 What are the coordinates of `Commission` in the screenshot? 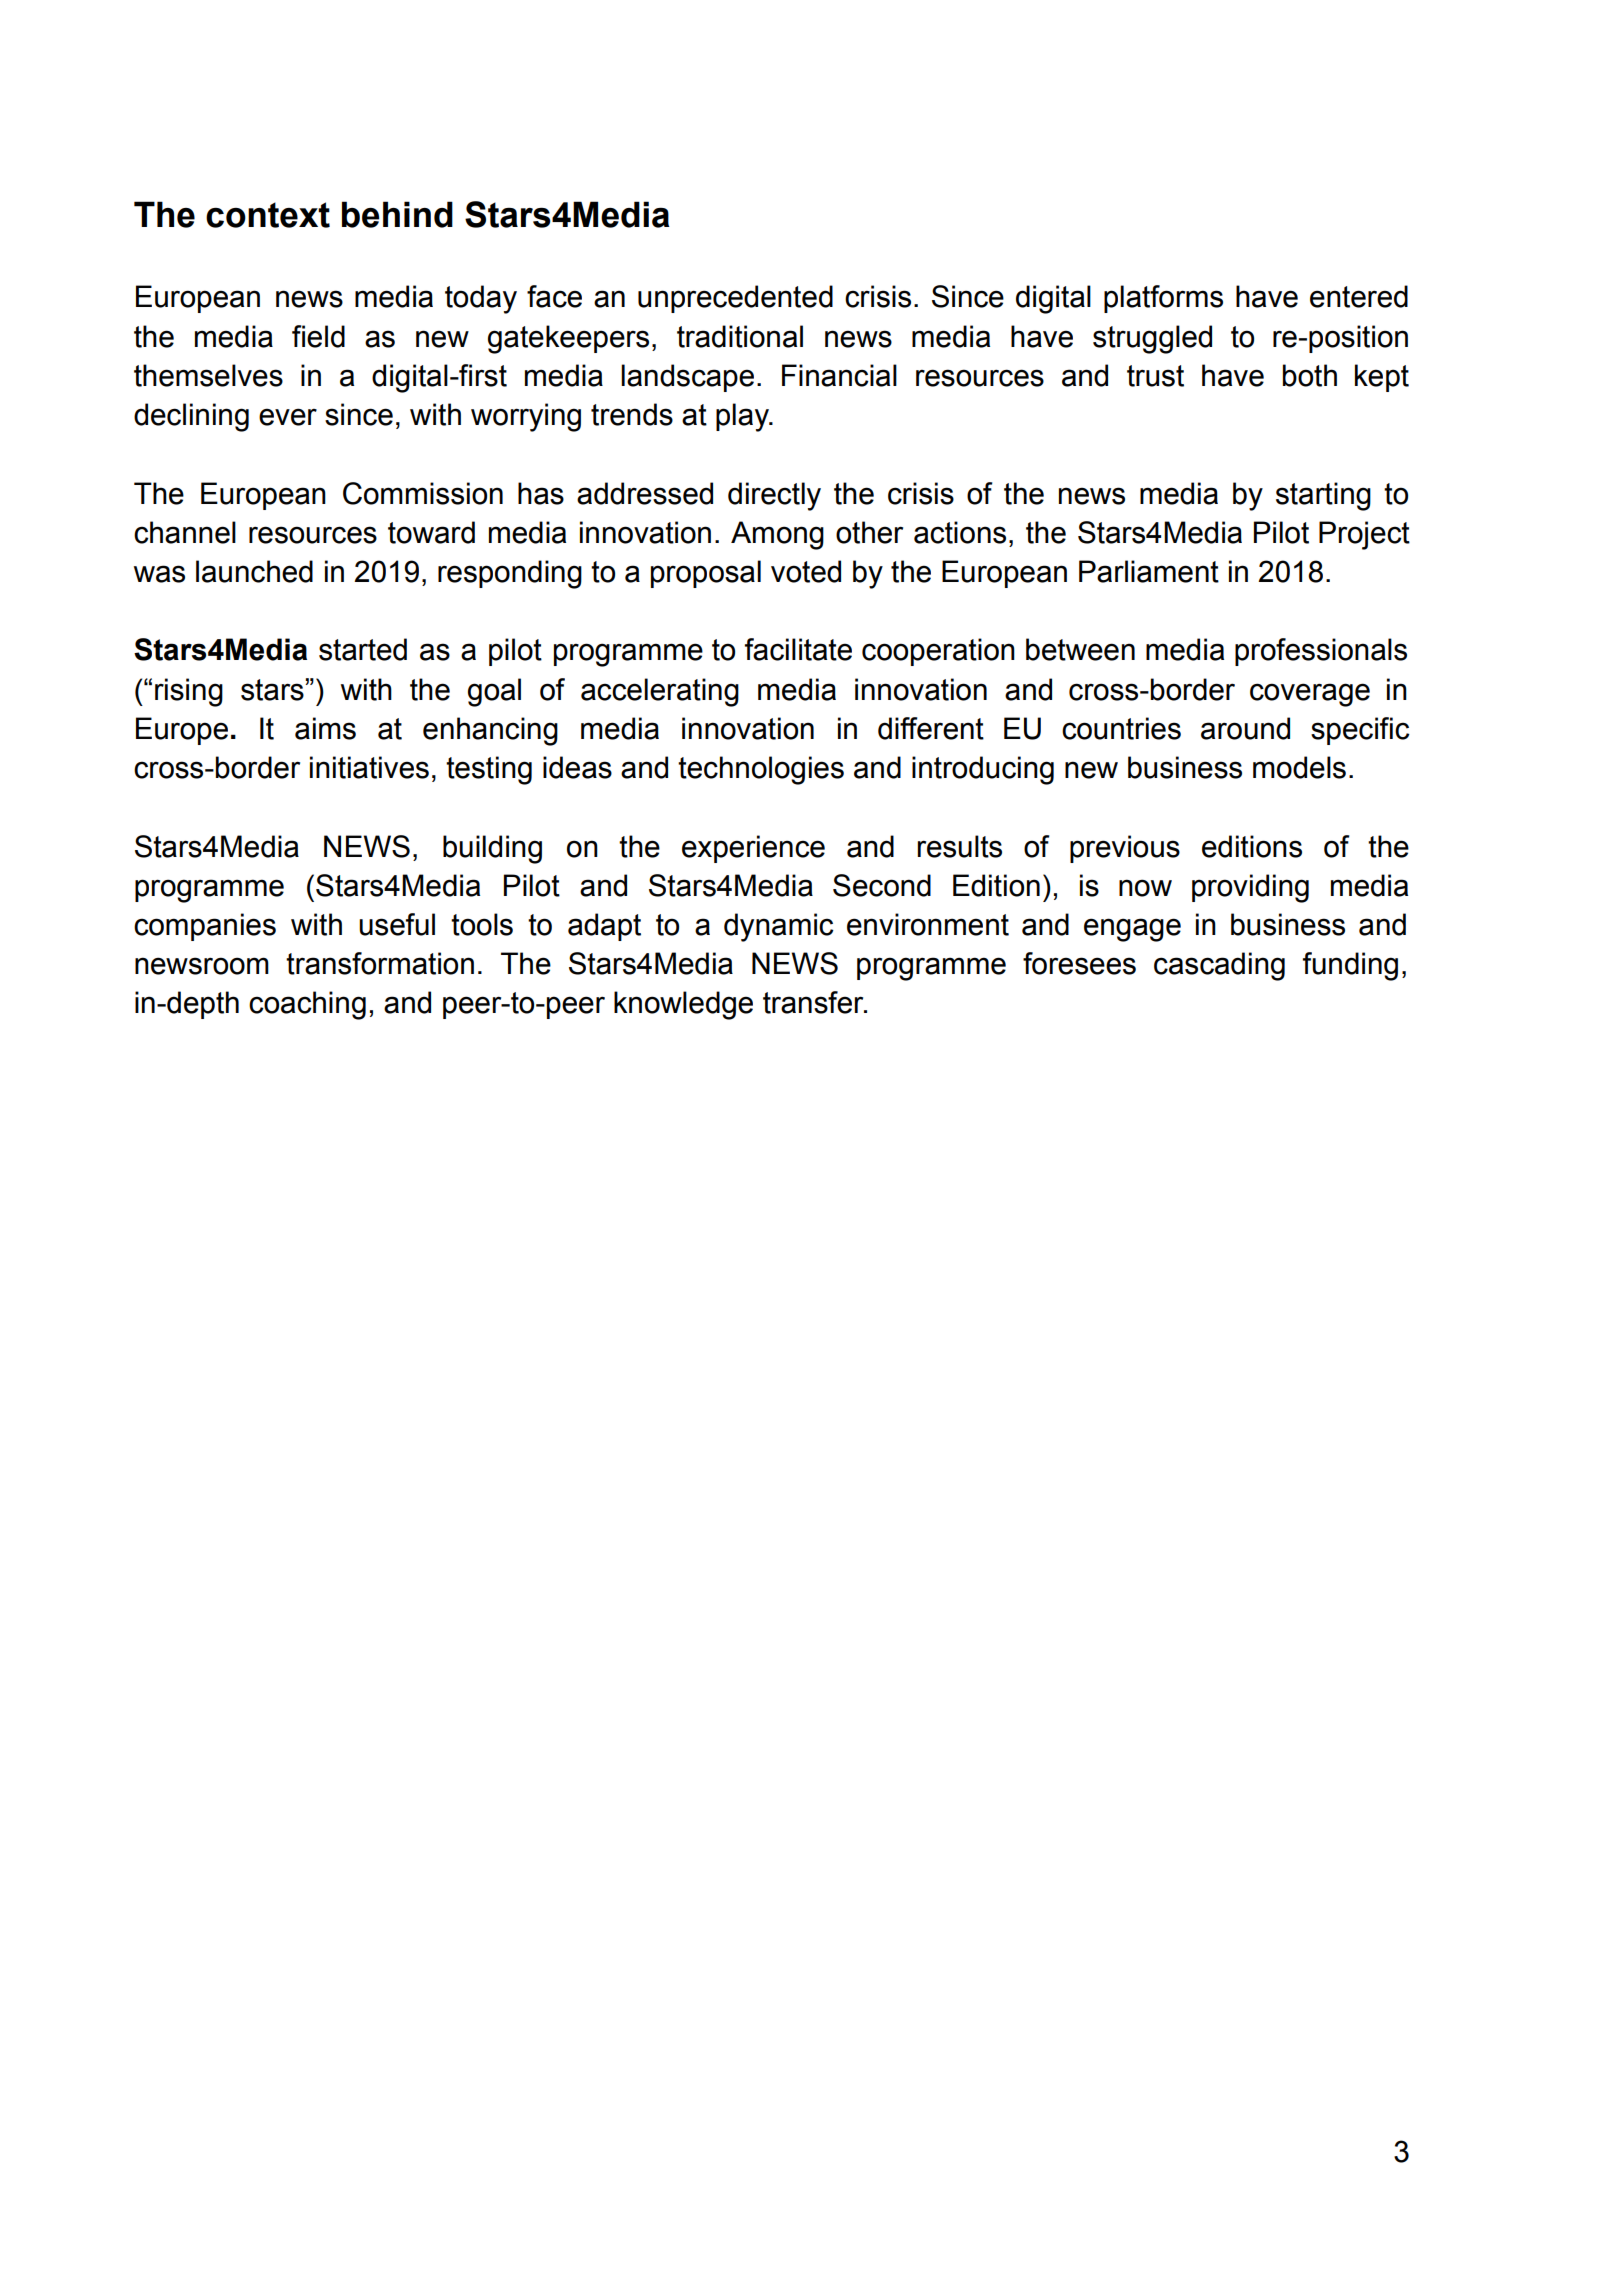 It's located at (423, 493).
